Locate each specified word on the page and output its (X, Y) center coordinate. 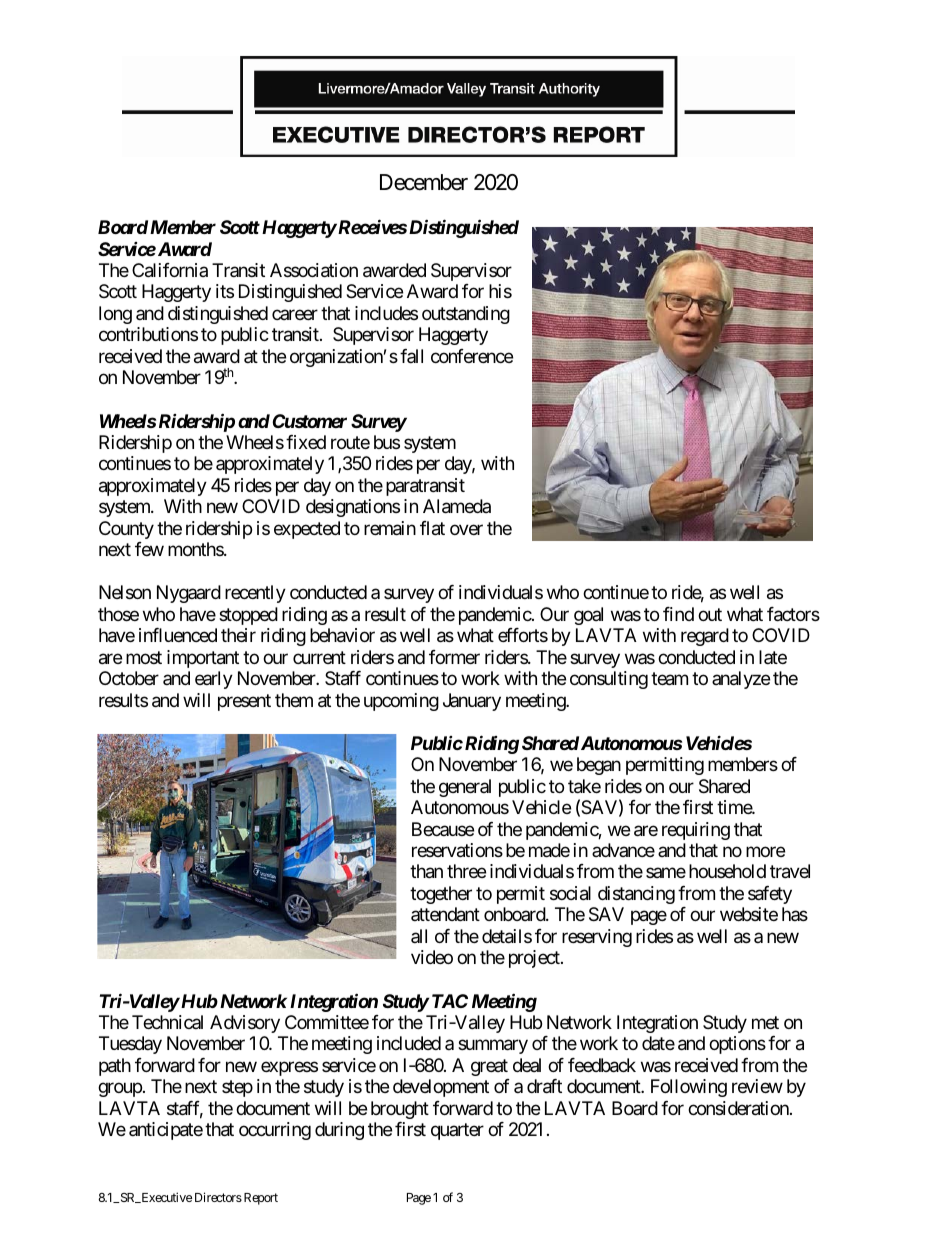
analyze (741, 680)
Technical (167, 1022)
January (472, 702)
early (214, 680)
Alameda (457, 506)
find (678, 614)
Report (259, 1199)
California (170, 270)
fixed (306, 442)
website (749, 914)
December (424, 182)
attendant (445, 914)
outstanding (466, 315)
